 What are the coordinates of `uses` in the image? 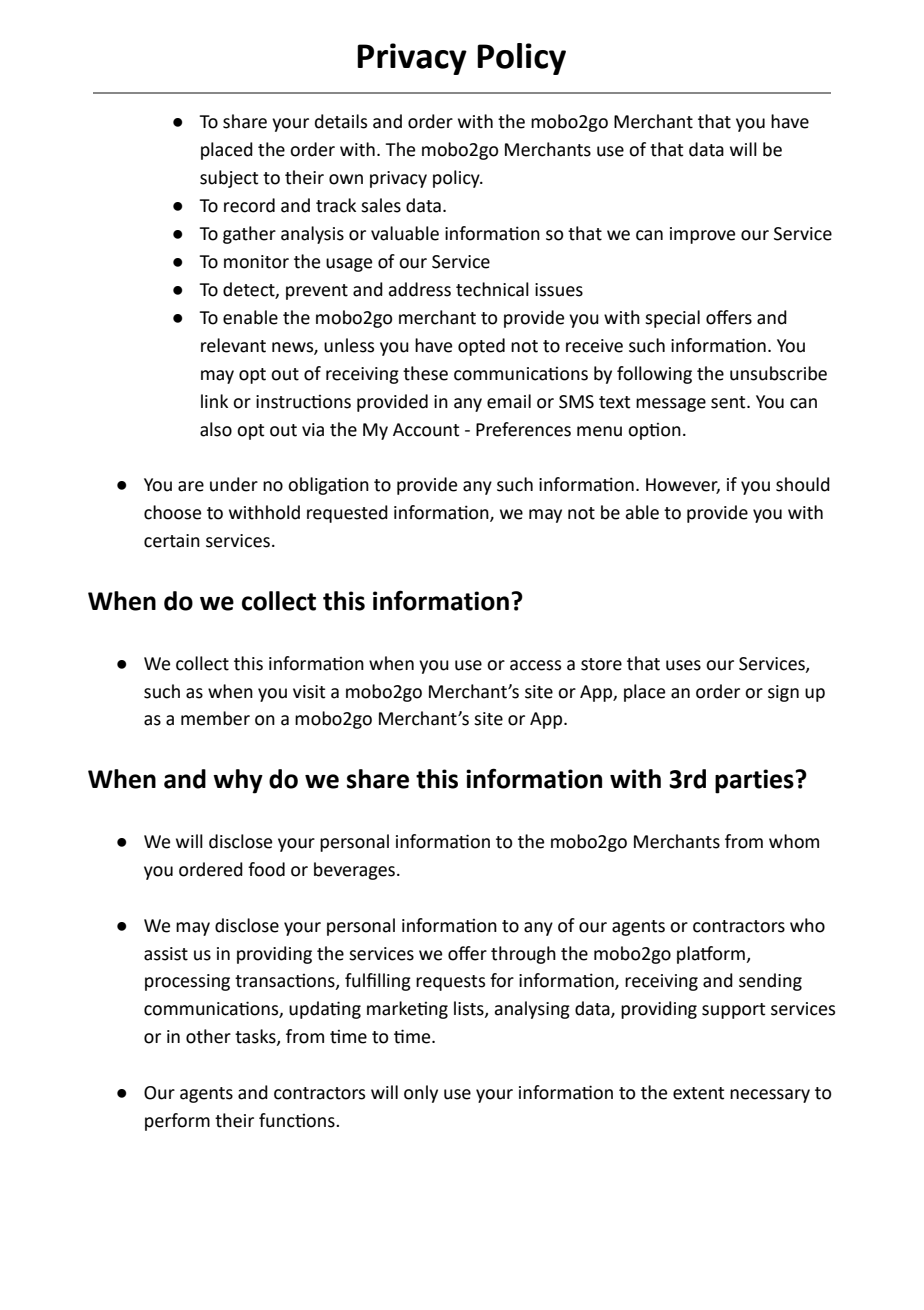 It's located at (683, 665).
